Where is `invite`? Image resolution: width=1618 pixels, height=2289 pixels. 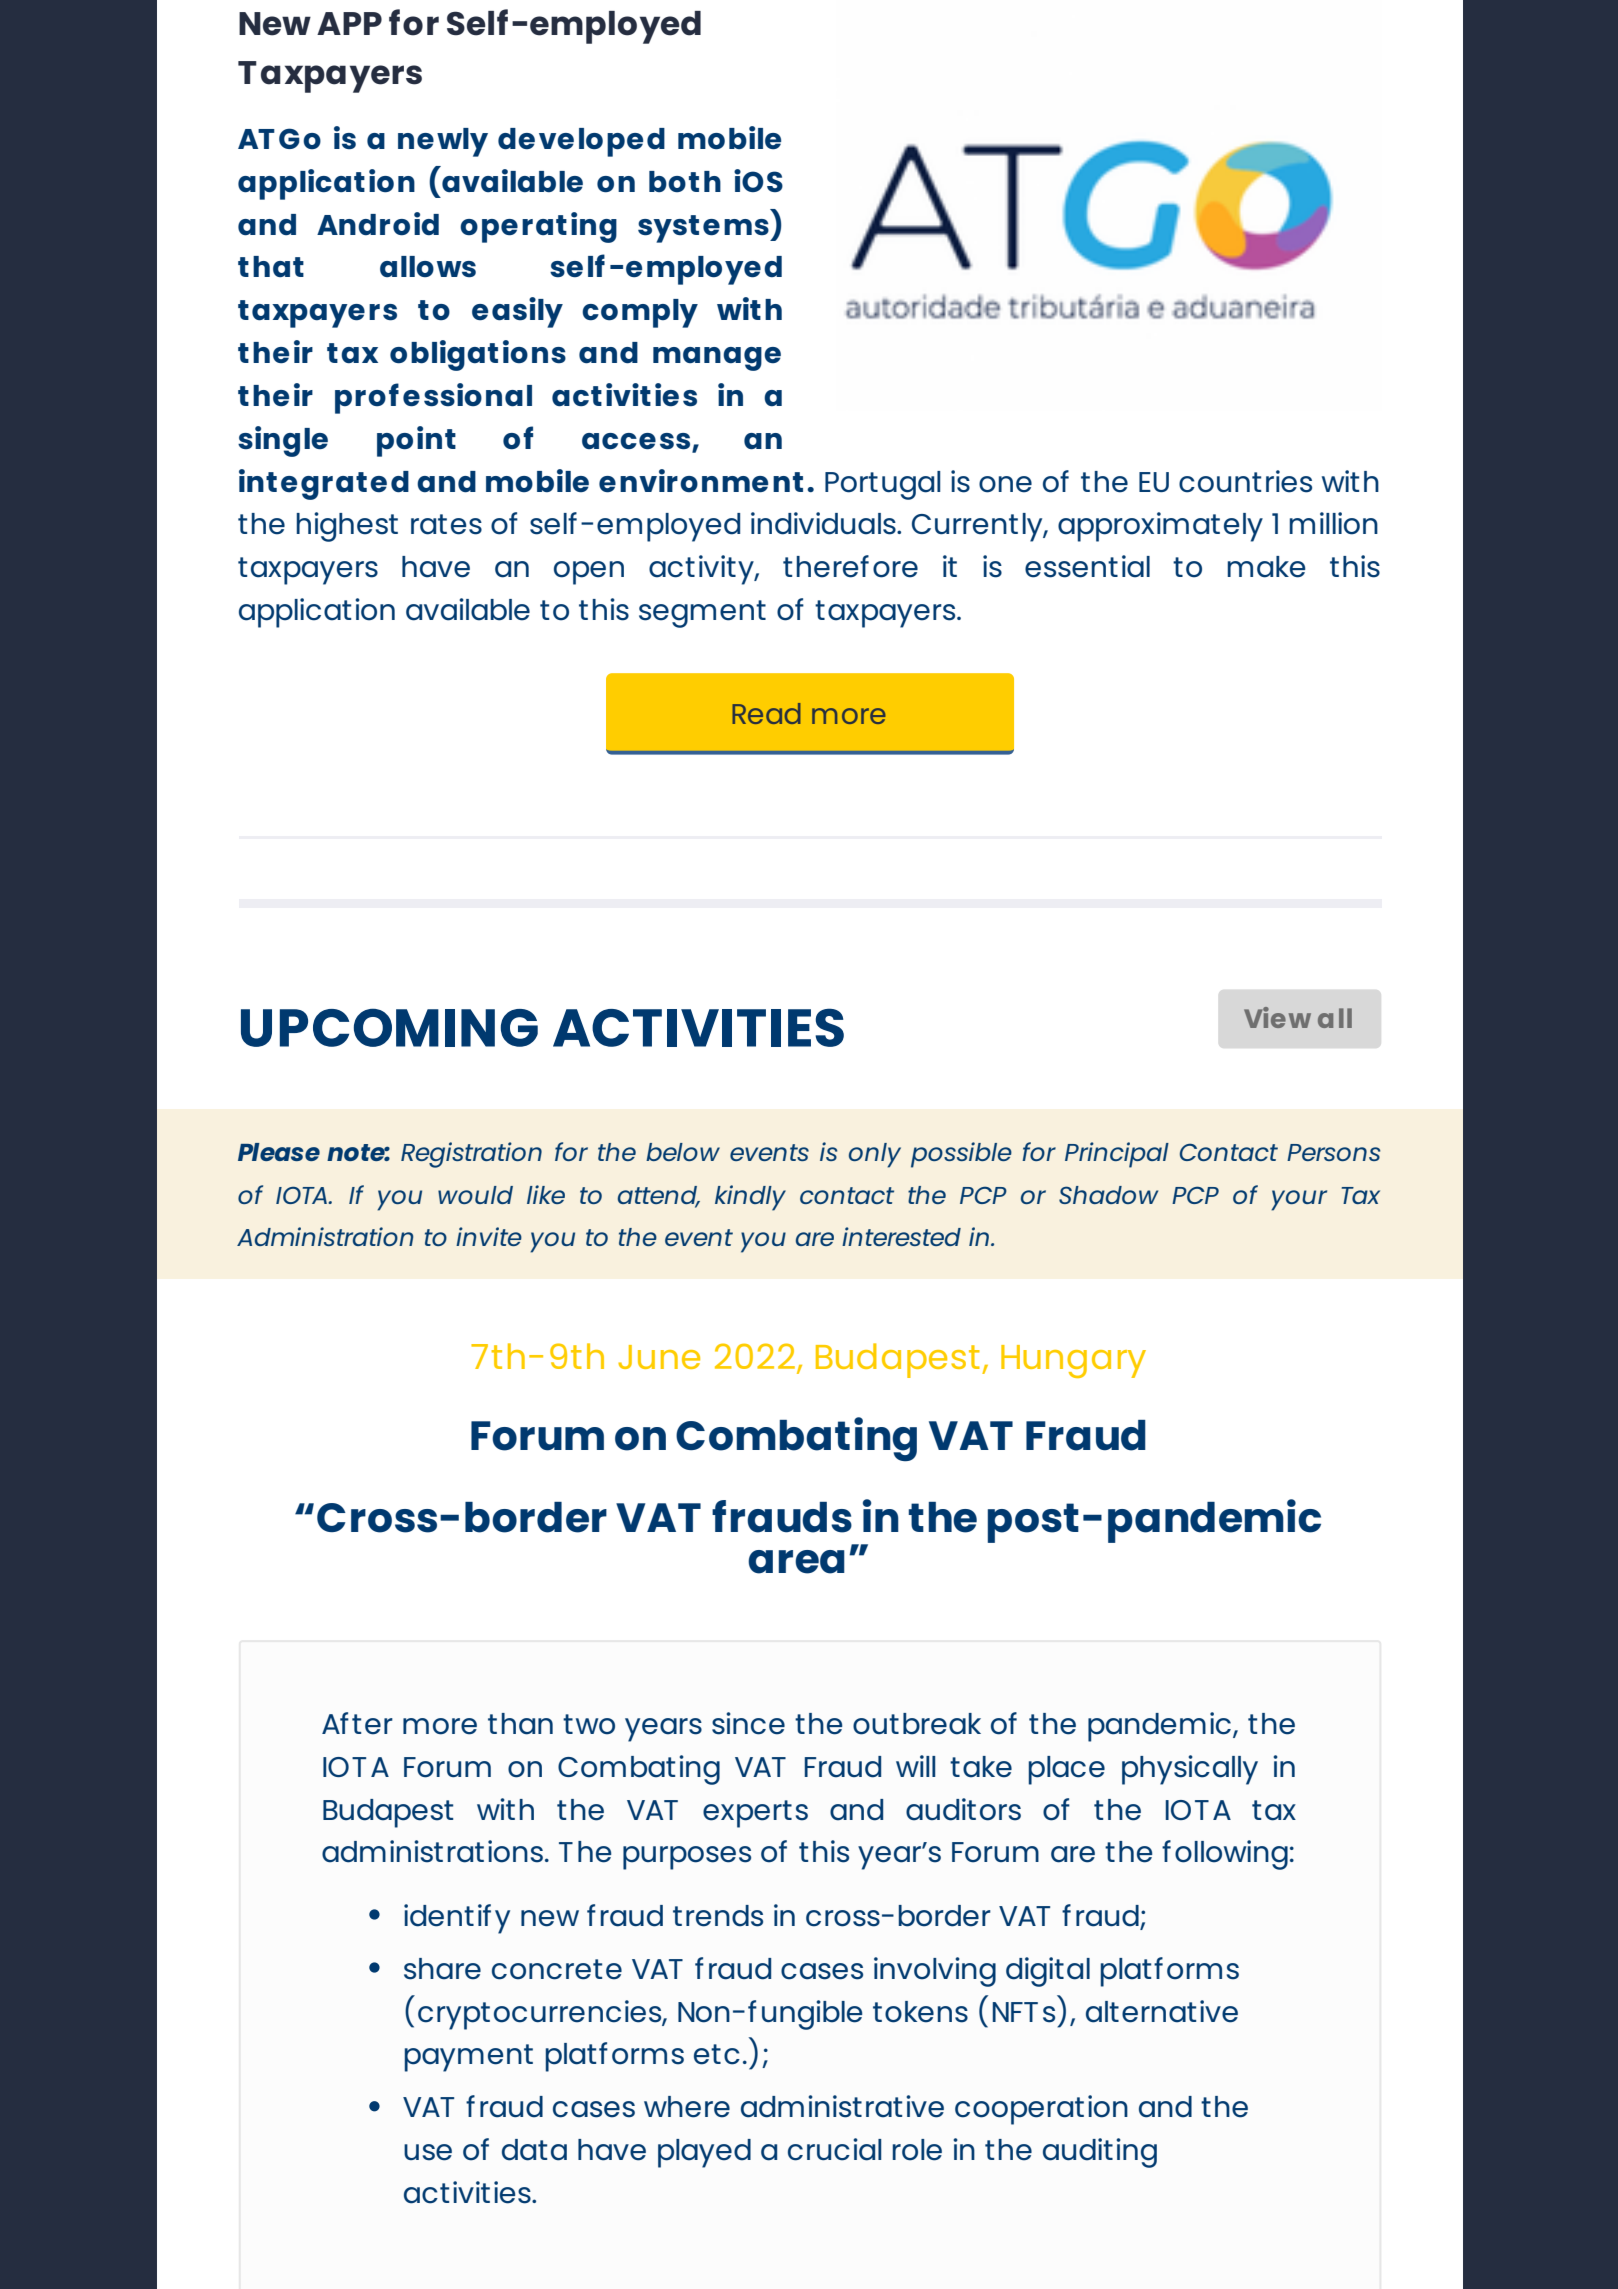
invite is located at coordinates (489, 1236).
